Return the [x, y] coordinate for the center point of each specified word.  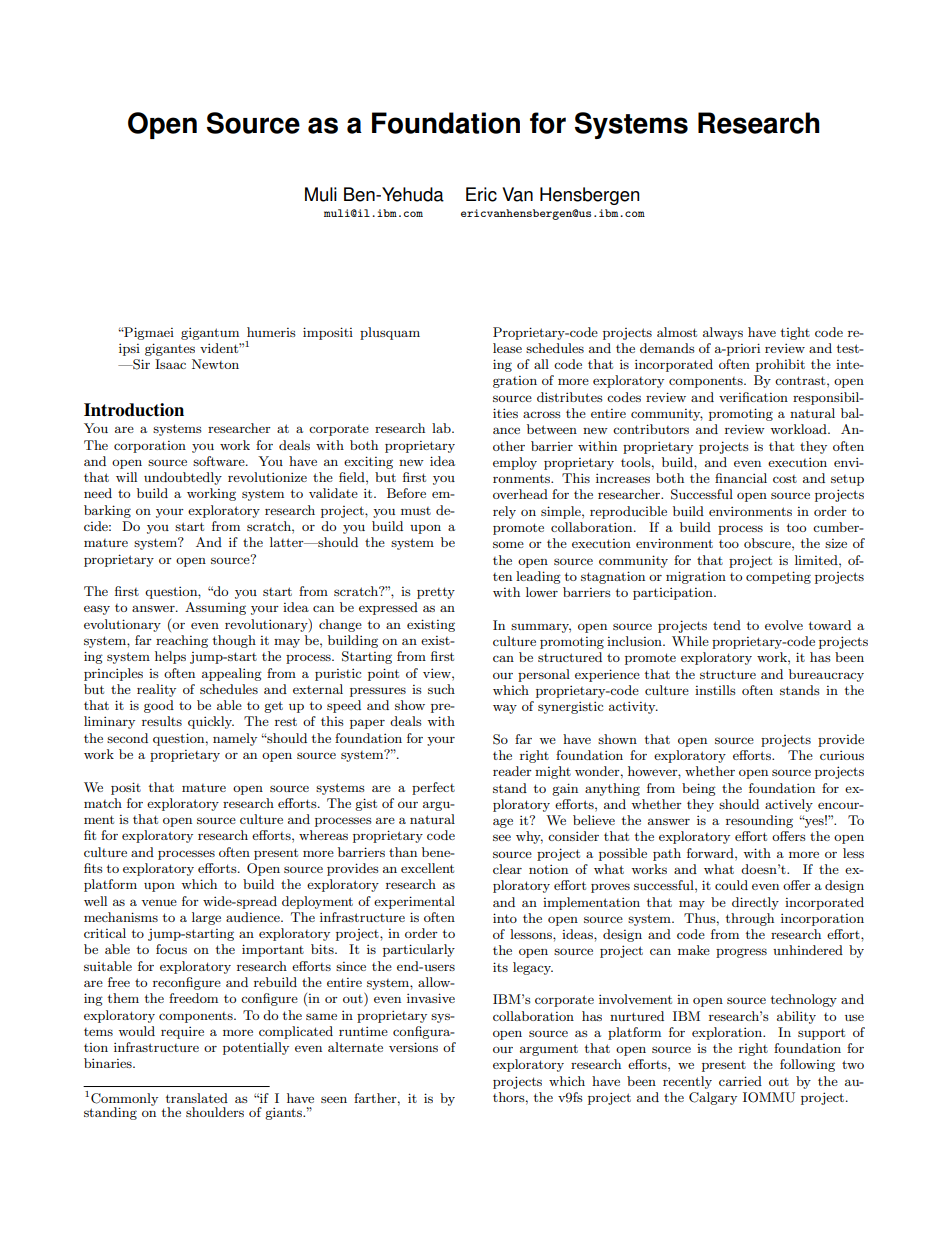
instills [715, 690]
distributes [570, 397]
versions [413, 1047]
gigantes [170, 349]
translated [197, 1098]
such [441, 689]
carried [740, 1081]
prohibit [780, 365]
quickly [211, 722]
